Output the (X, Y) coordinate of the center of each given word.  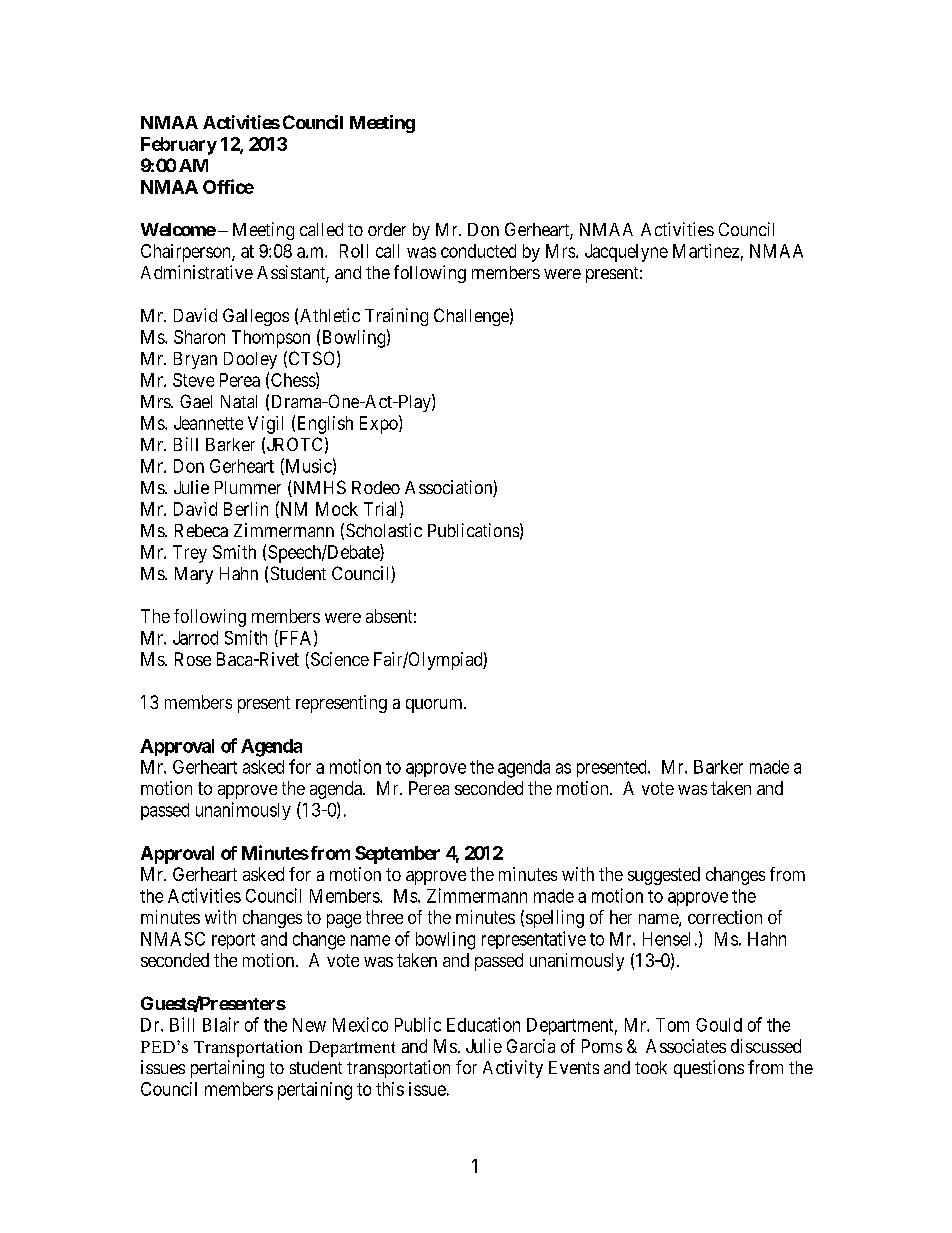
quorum (435, 706)
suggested (664, 876)
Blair (221, 1024)
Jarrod (195, 638)
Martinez (706, 251)
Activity (513, 1069)
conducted (478, 251)
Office (228, 186)
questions (709, 1069)
